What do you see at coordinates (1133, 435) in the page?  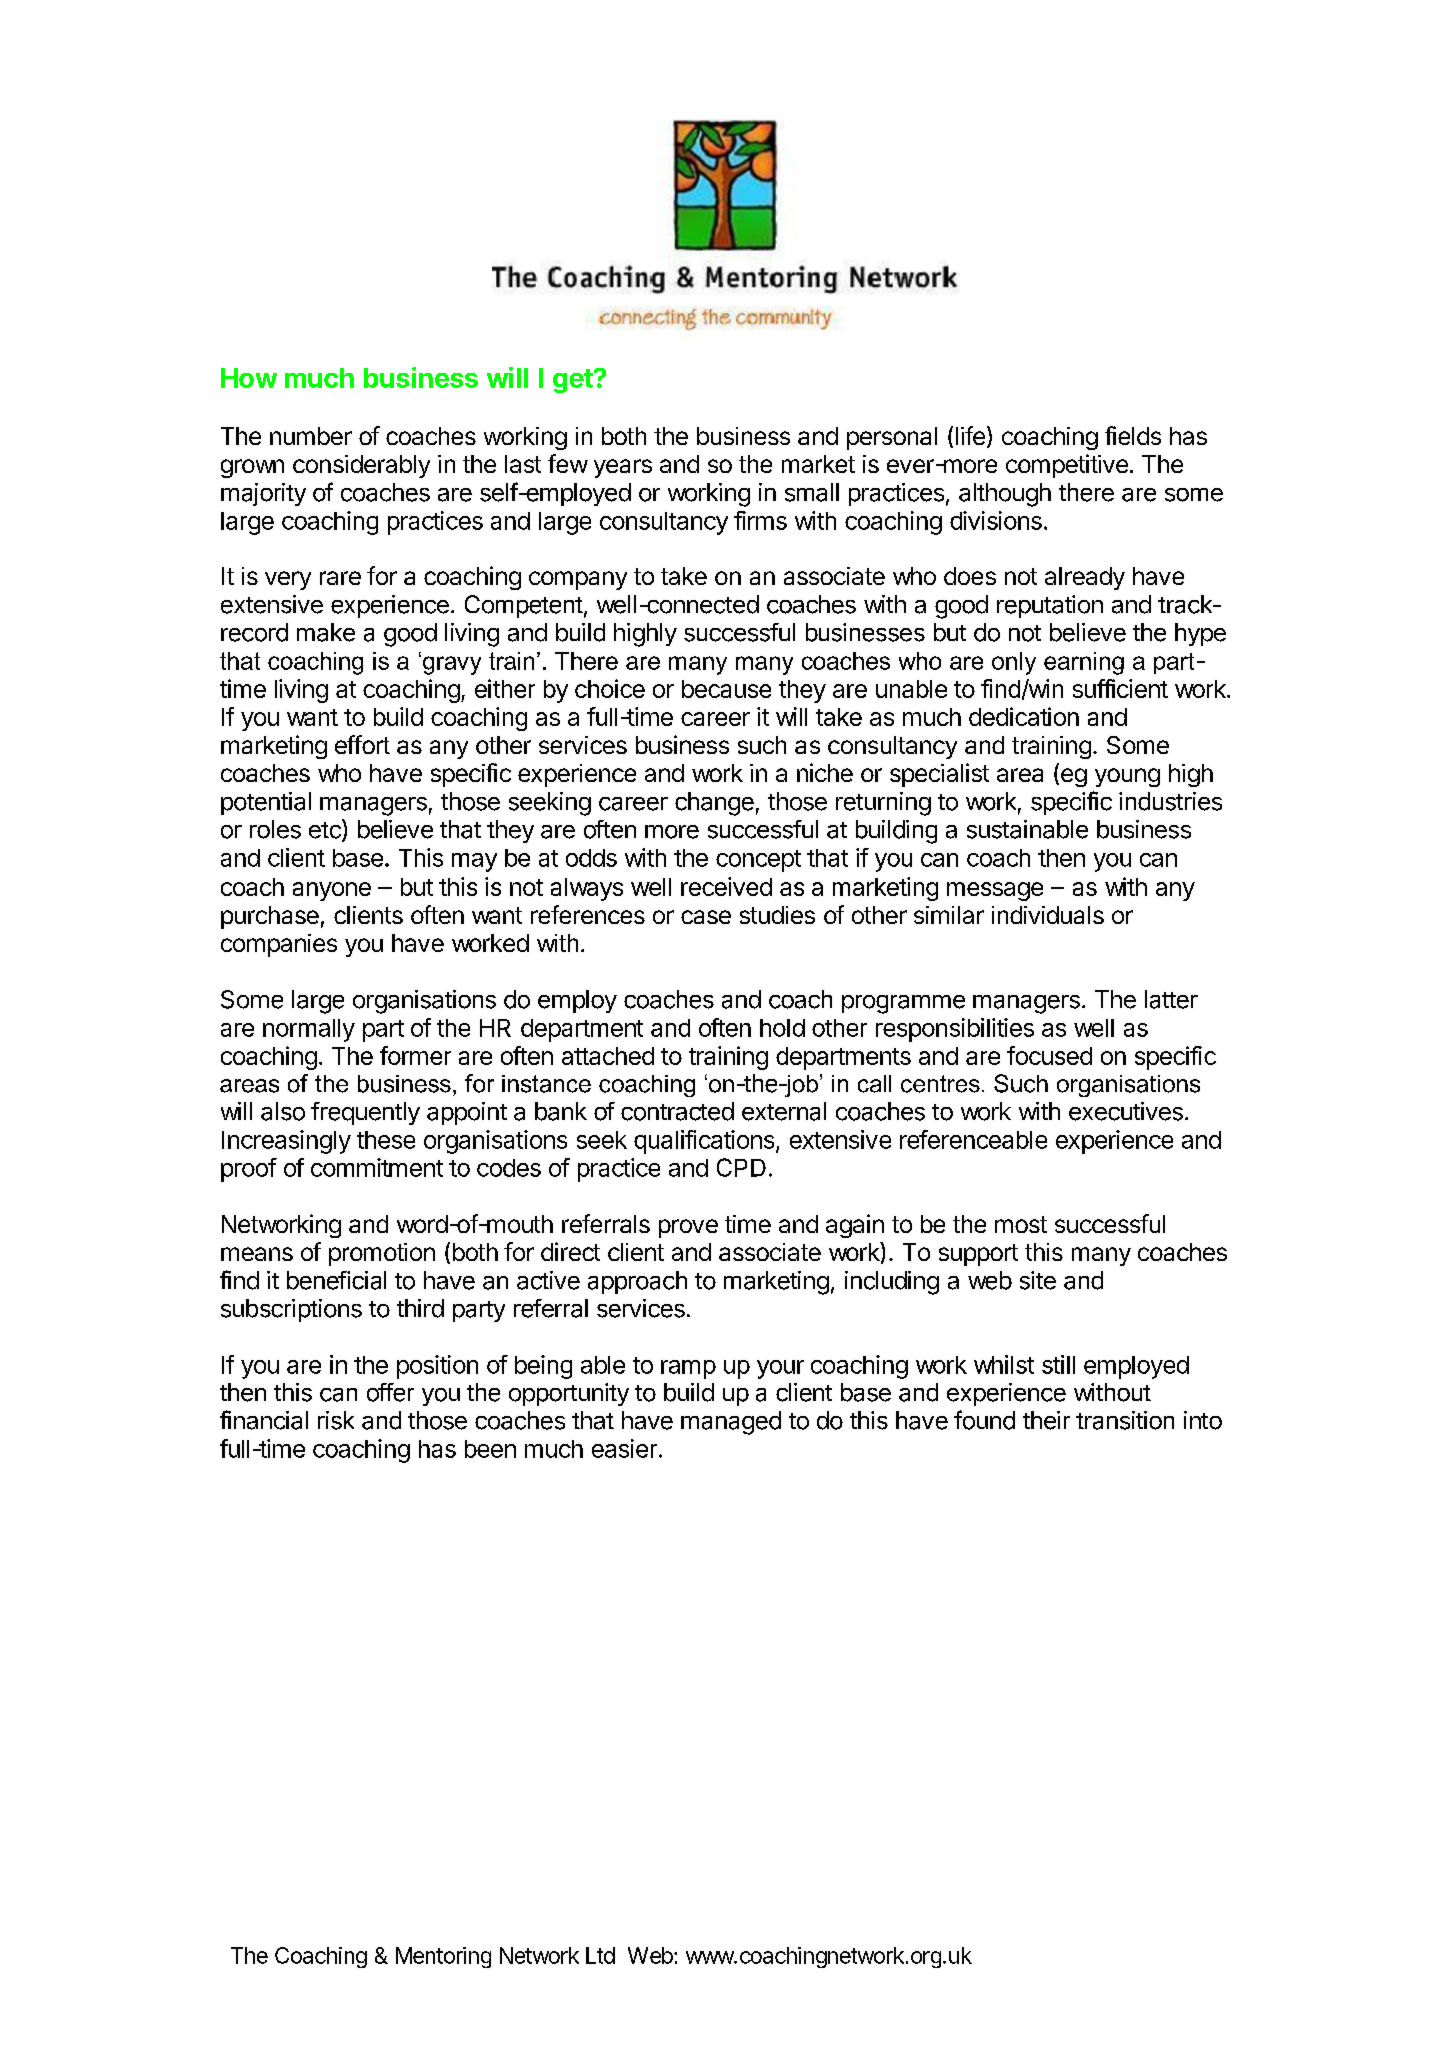 I see `fields` at bounding box center [1133, 435].
